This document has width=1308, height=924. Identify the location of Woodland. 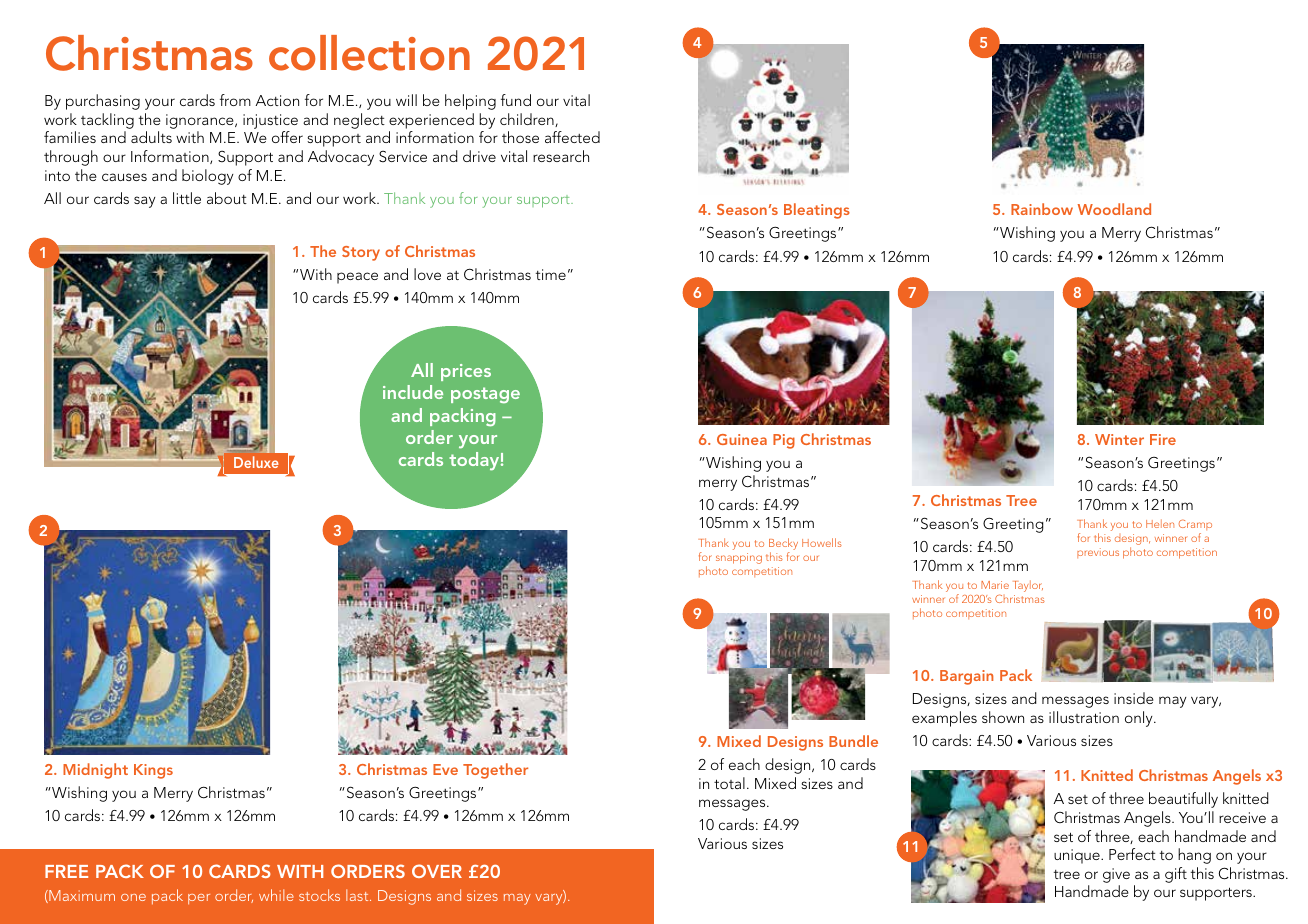
(1114, 209).
